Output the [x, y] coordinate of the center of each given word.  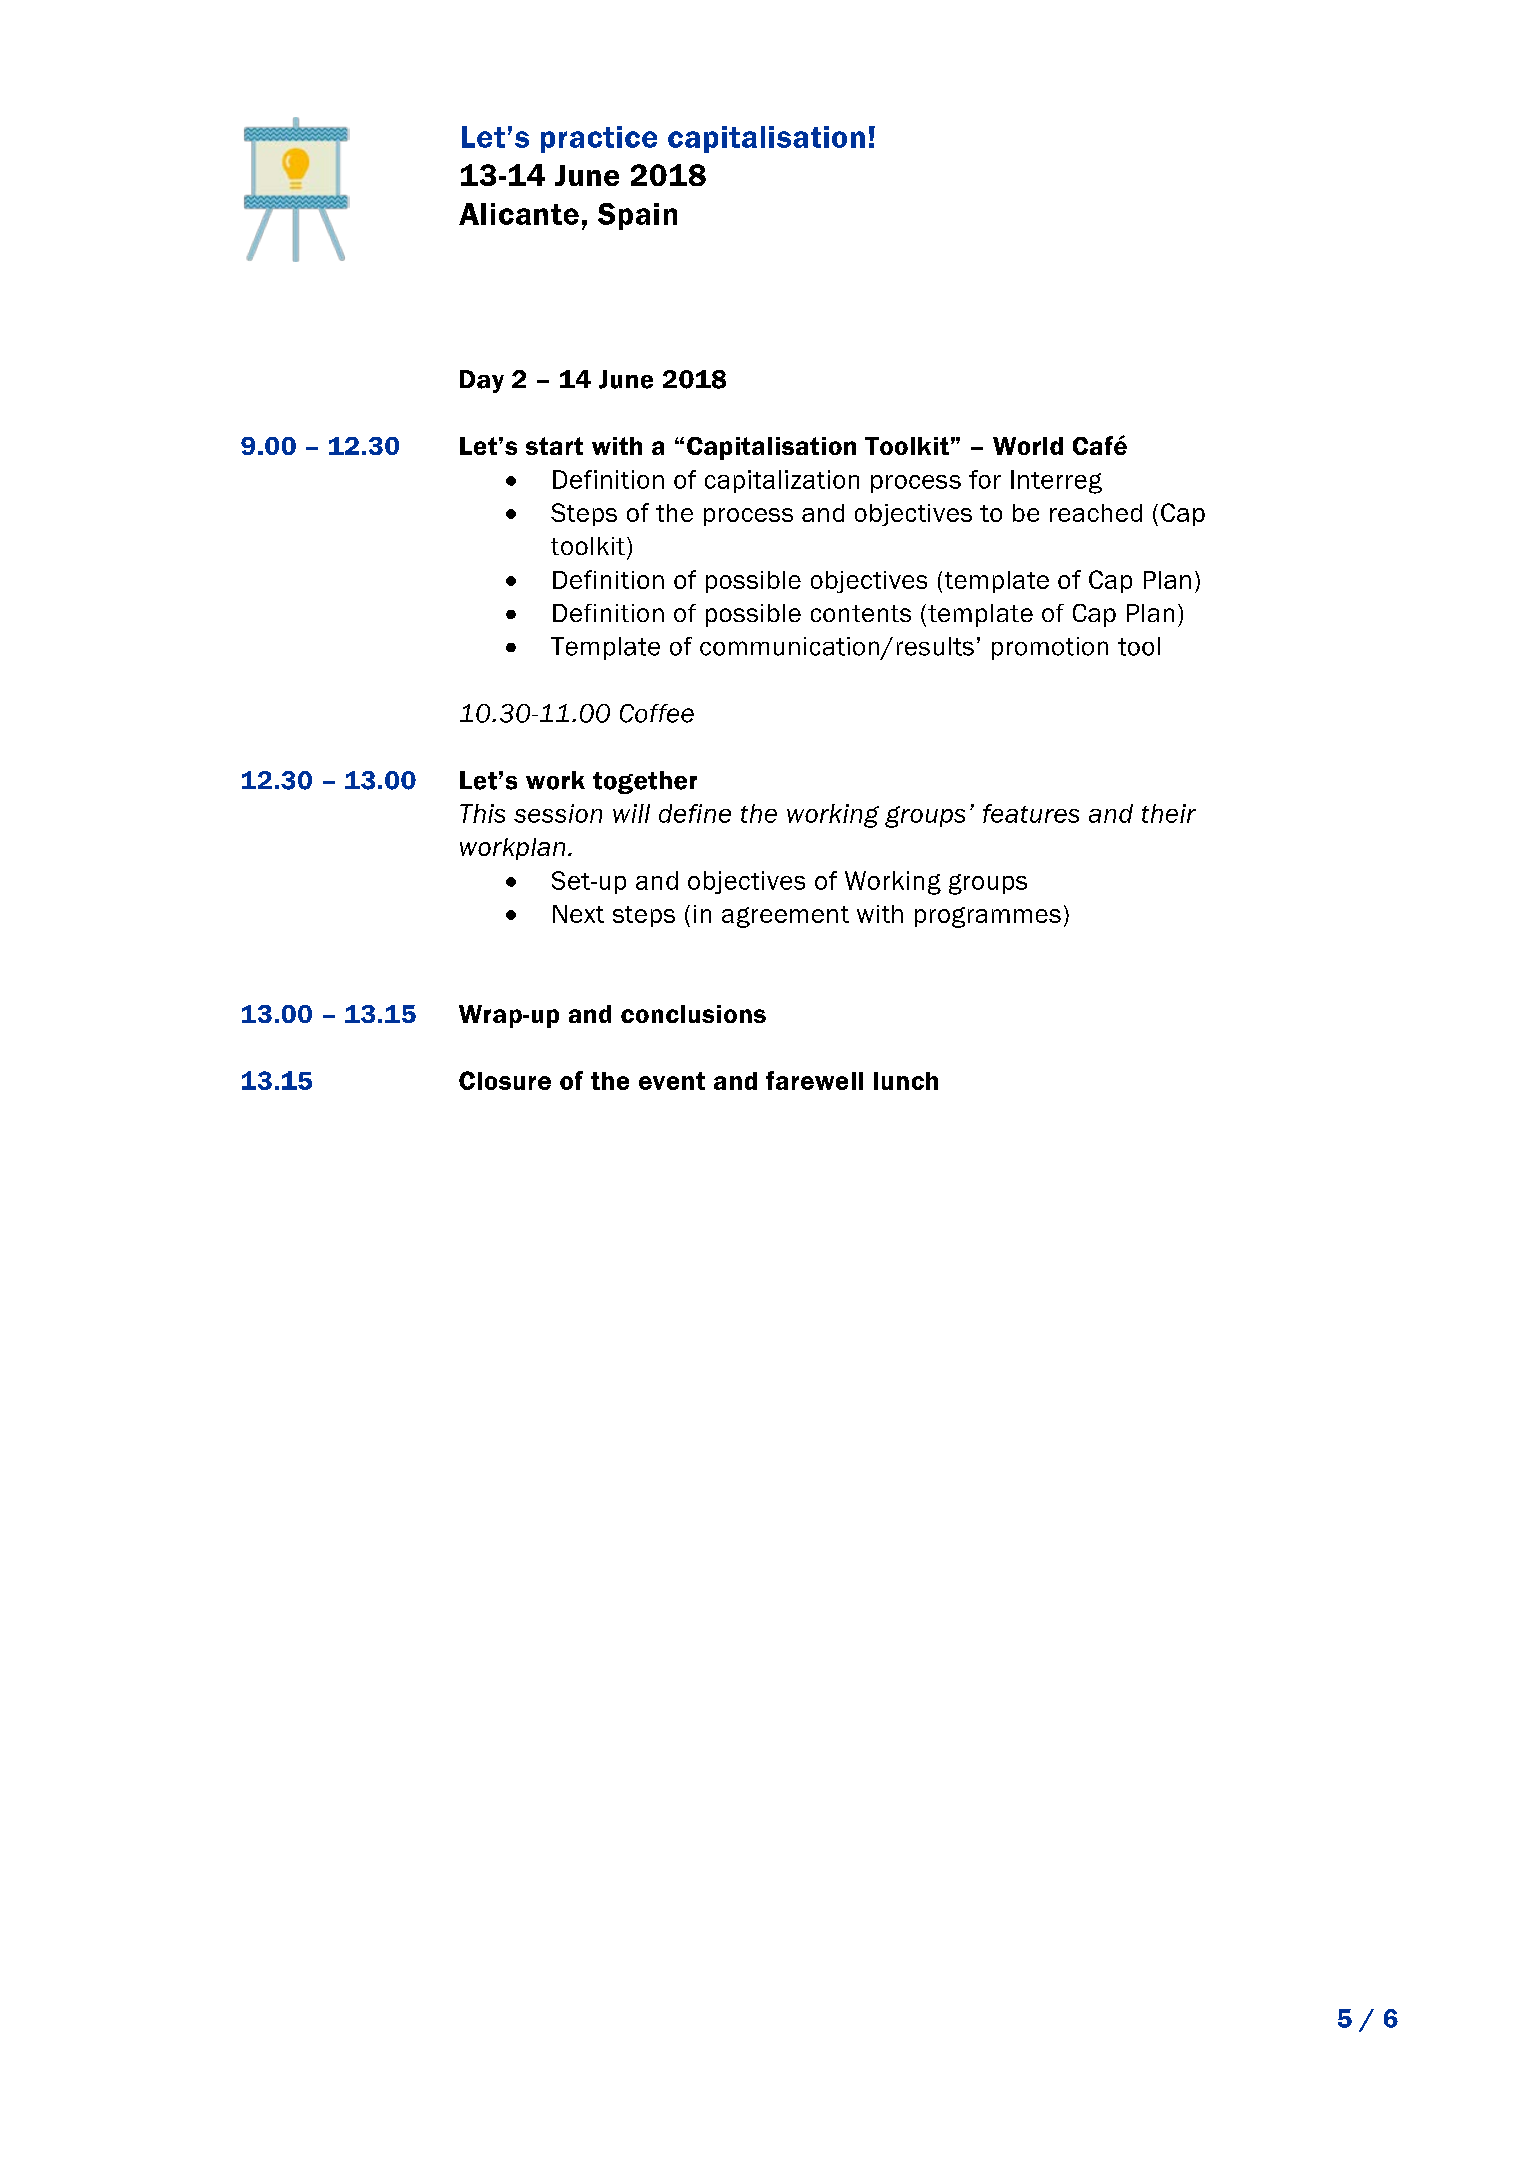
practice [599, 139]
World [1028, 446]
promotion [1050, 648]
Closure [505, 1080]
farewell [814, 1080]
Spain [637, 216]
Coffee [657, 713]
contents [861, 613]
